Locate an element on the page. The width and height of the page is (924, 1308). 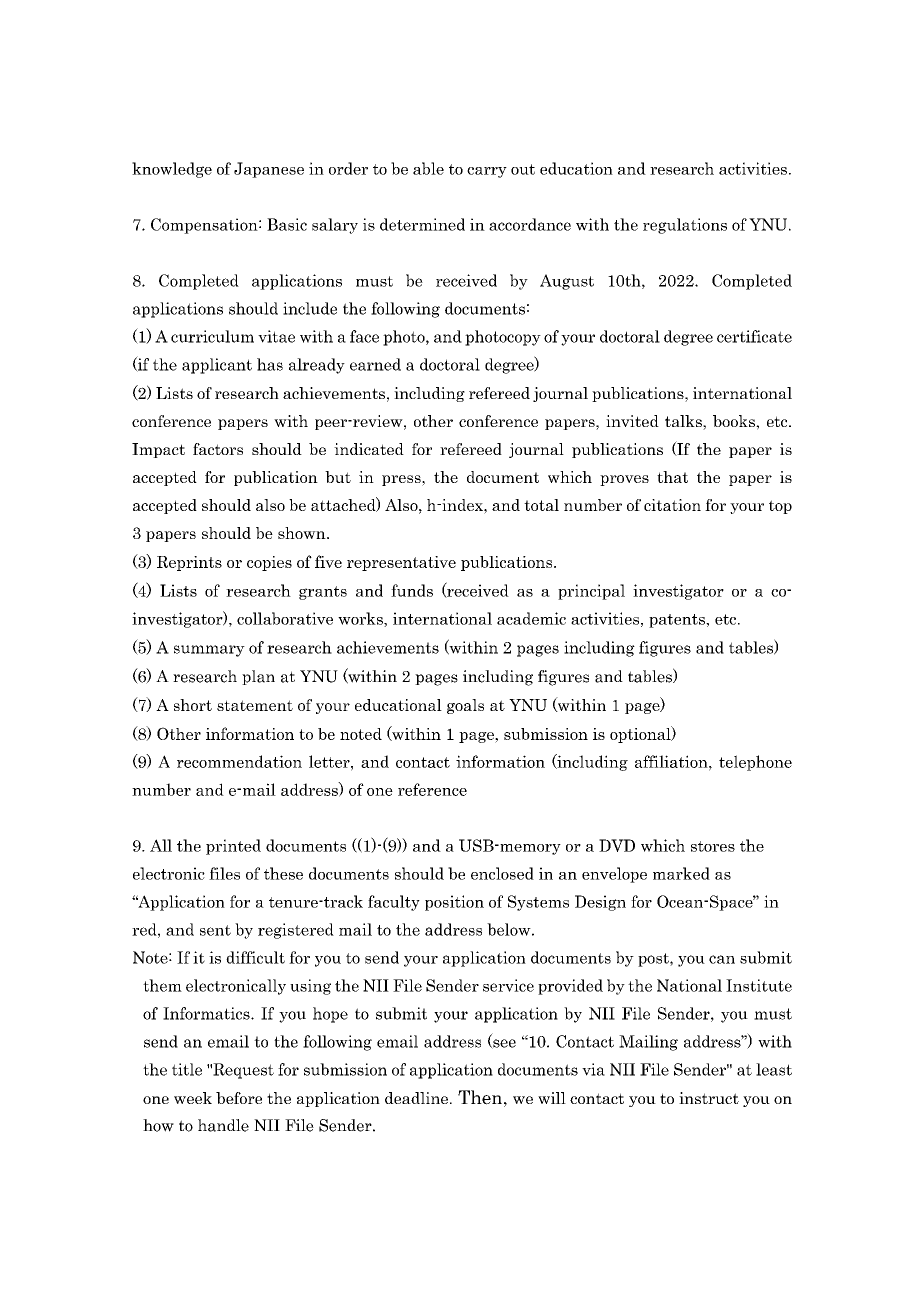
reference is located at coordinates (432, 789).
